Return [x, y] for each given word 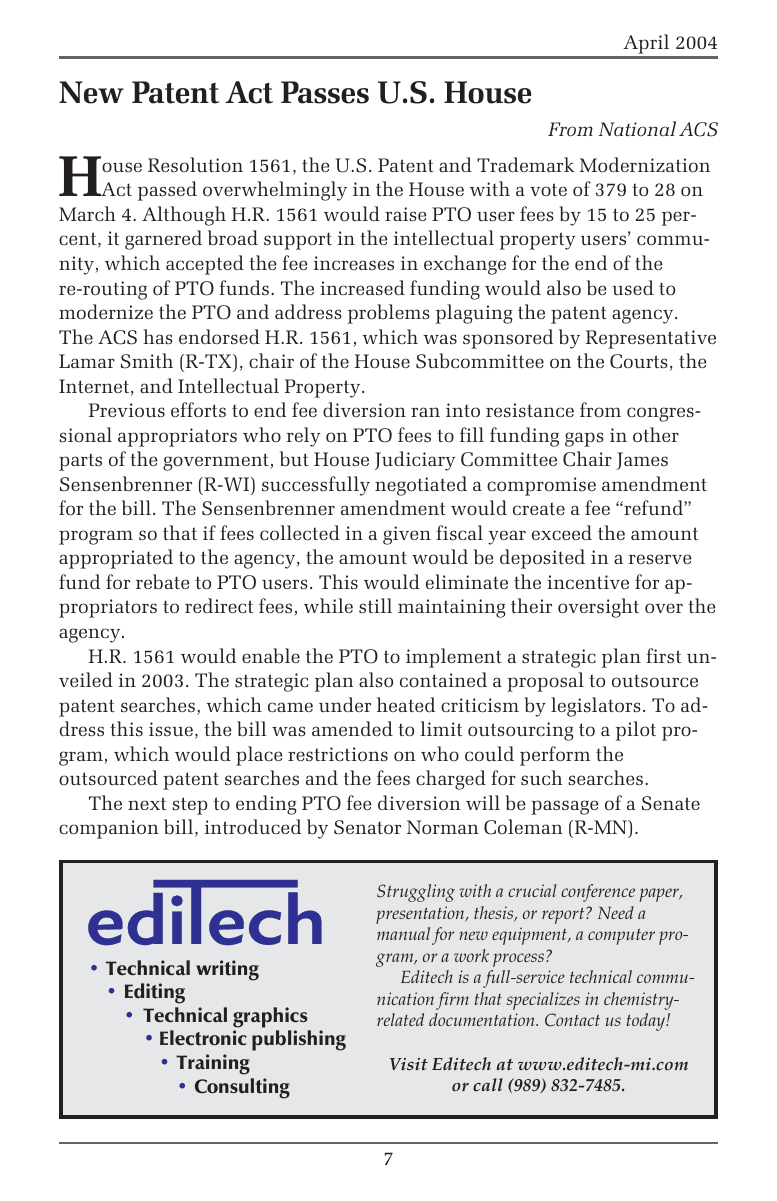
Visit [409, 1064]
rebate [162, 582]
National [637, 129]
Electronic [203, 1037]
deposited [542, 559]
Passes [325, 92]
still [375, 605]
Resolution [195, 164]
